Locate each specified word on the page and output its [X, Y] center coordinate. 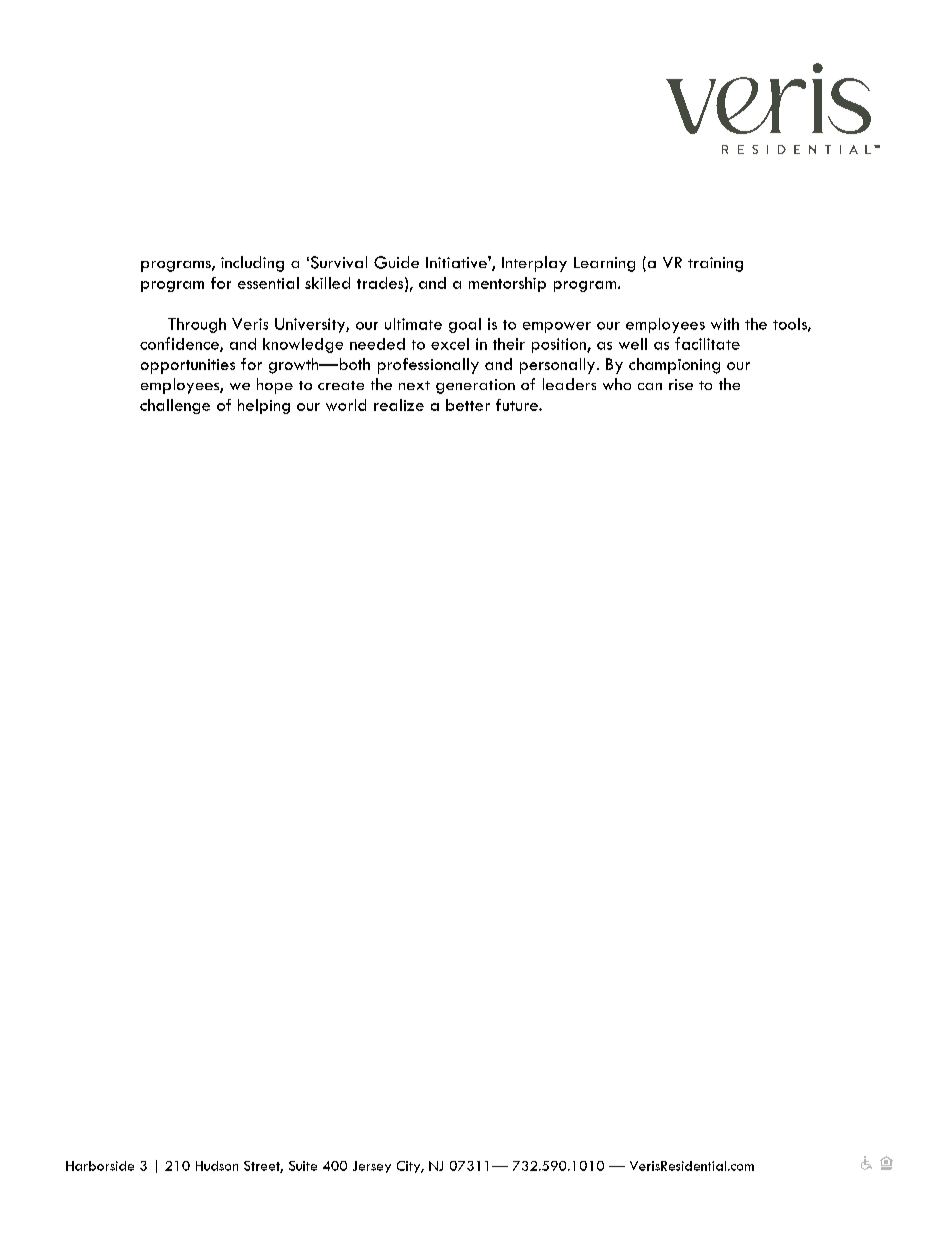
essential [268, 283]
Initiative [457, 262]
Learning [604, 264]
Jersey [372, 1167]
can [650, 386]
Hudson [217, 1166]
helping [264, 406]
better [468, 405]
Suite [303, 1166]
